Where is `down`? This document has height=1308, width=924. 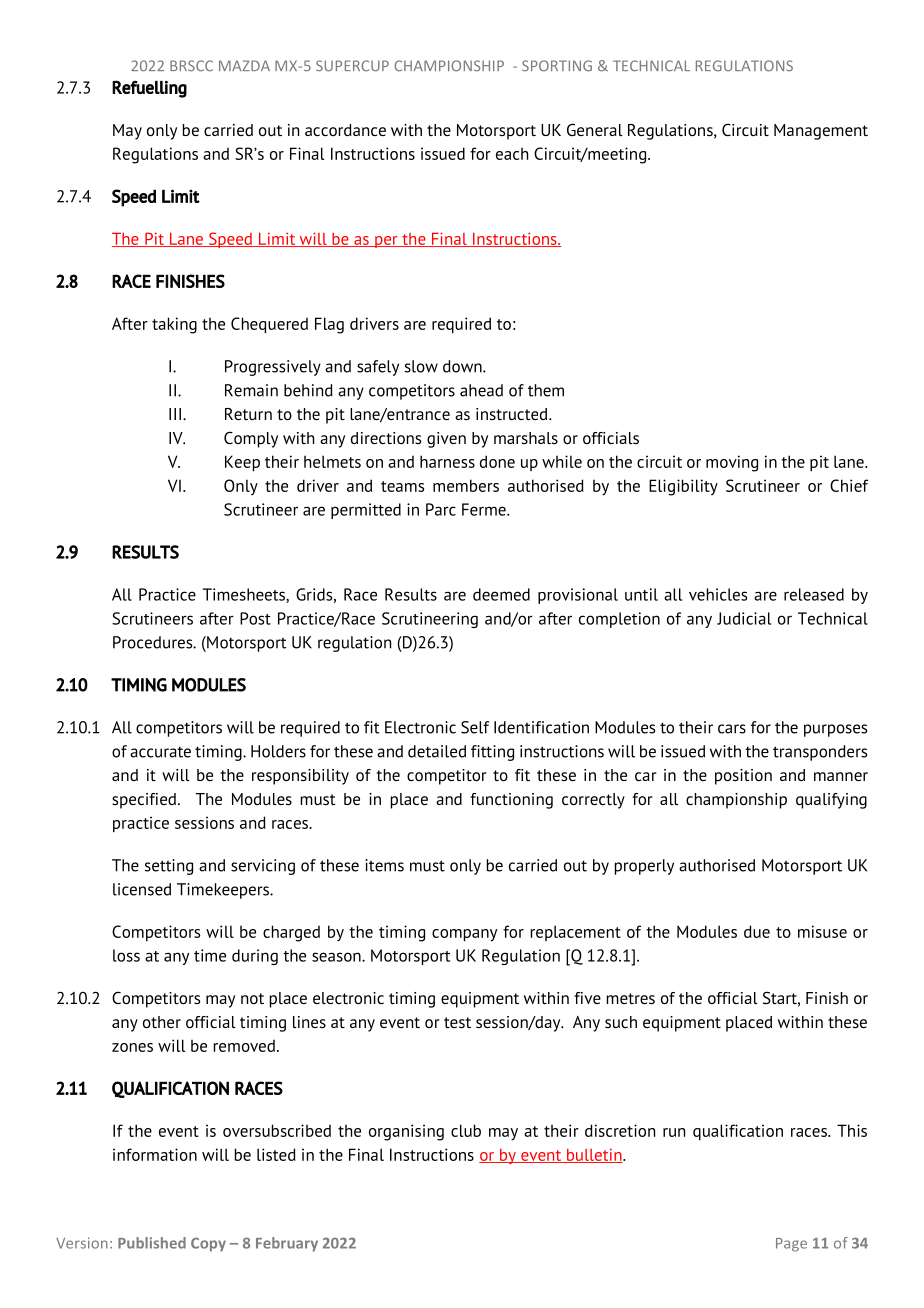 down is located at coordinates (463, 366).
